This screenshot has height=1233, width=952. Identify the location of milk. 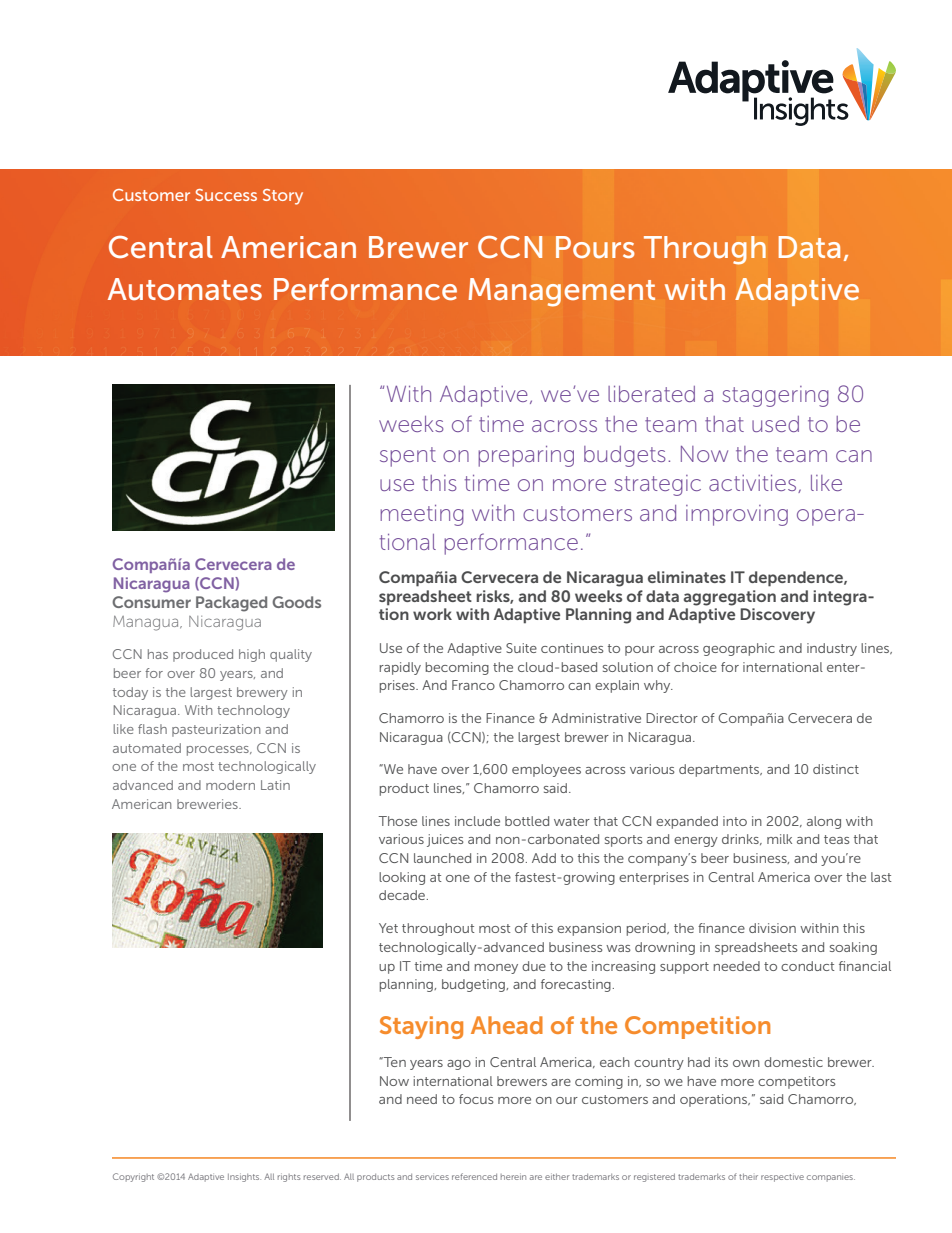
(779, 839).
